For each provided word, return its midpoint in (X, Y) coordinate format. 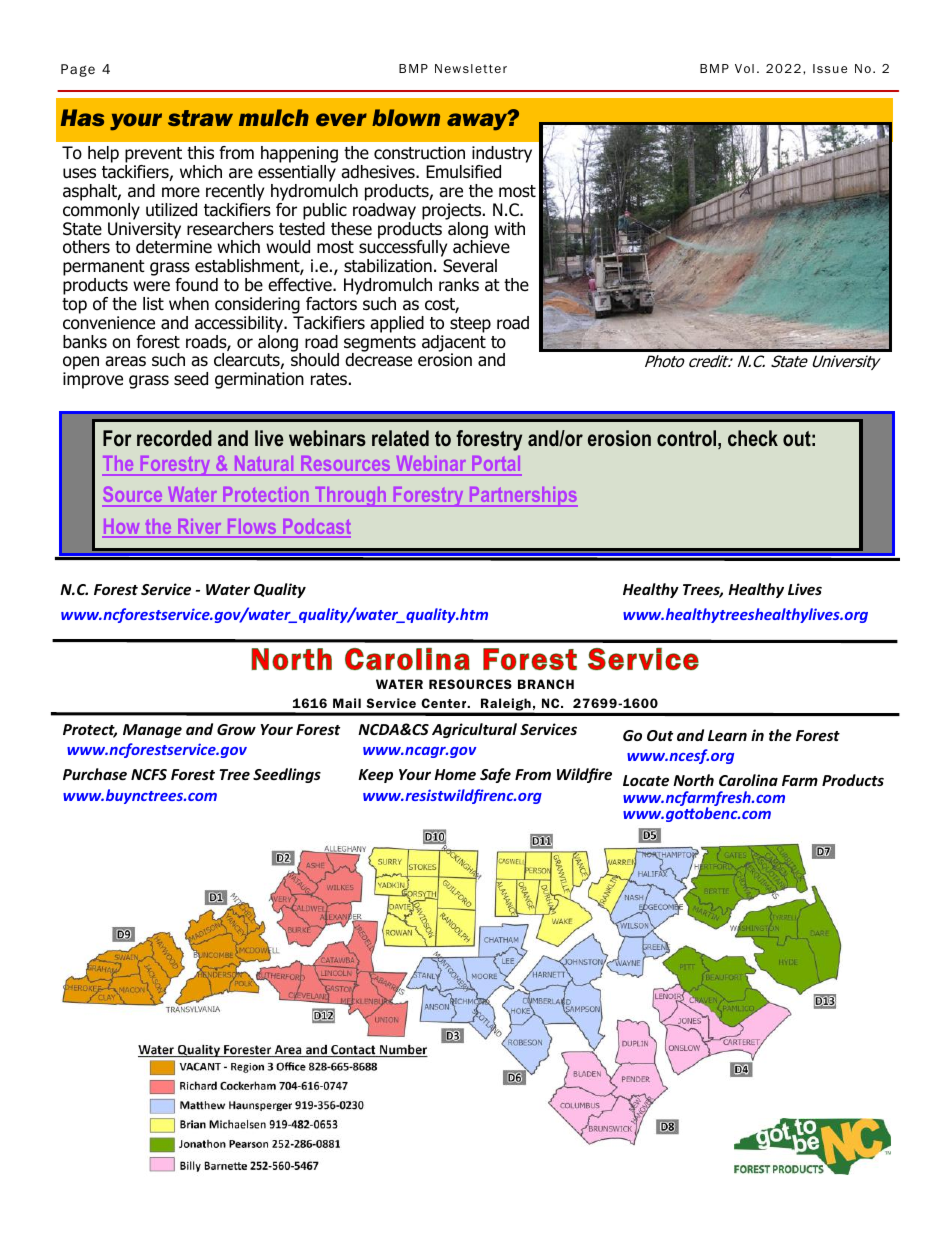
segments (380, 345)
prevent (153, 156)
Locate (646, 780)
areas (125, 361)
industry (501, 156)
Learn (727, 735)
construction (419, 153)
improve (93, 380)
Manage (152, 731)
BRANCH (546, 684)
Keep (375, 776)
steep (470, 325)
